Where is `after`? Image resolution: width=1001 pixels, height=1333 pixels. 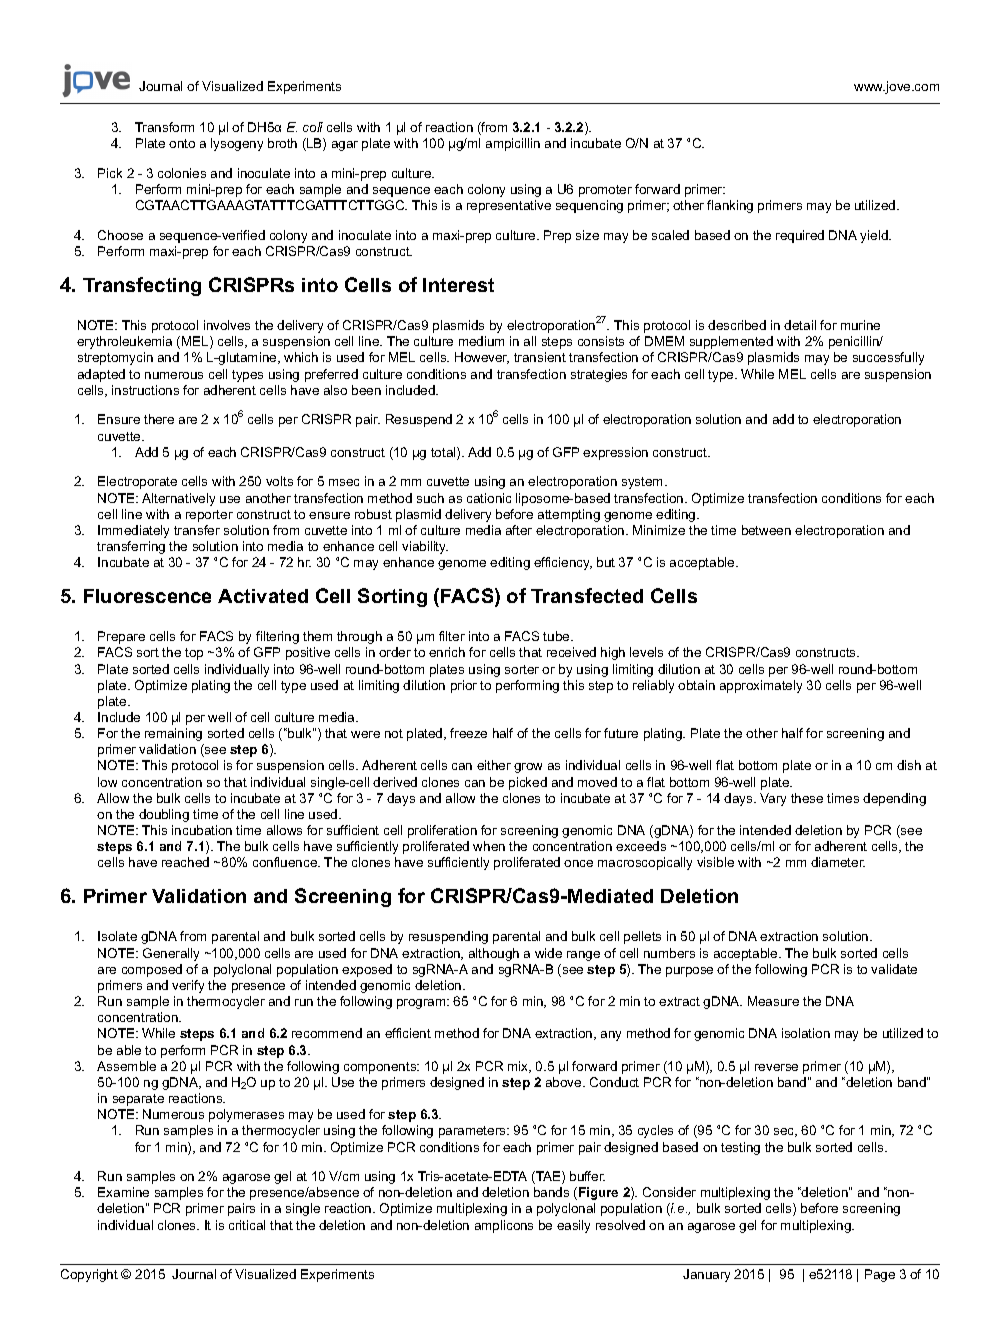 after is located at coordinates (519, 530).
